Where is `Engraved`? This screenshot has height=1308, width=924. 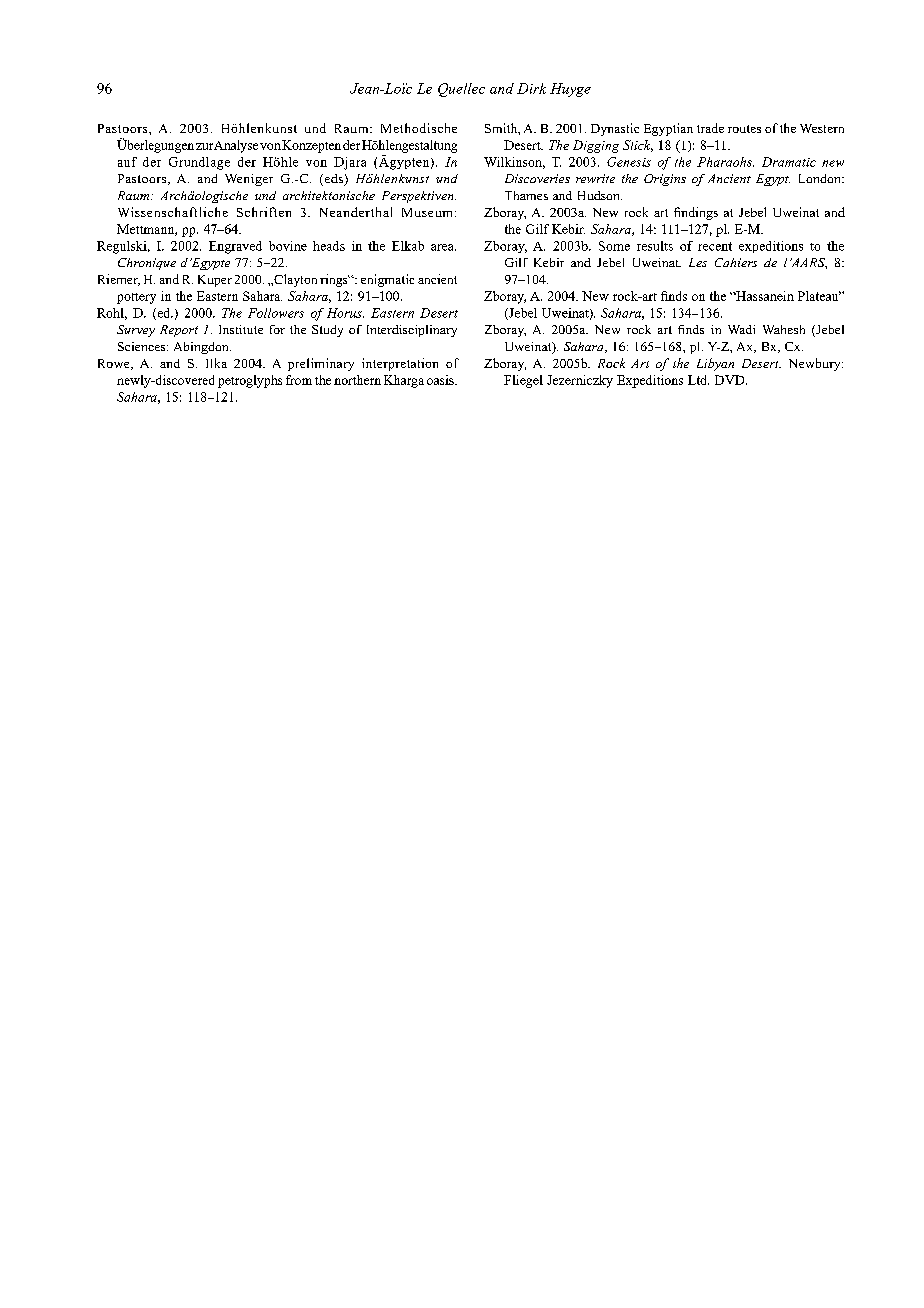
Engraved is located at coordinates (235, 247).
